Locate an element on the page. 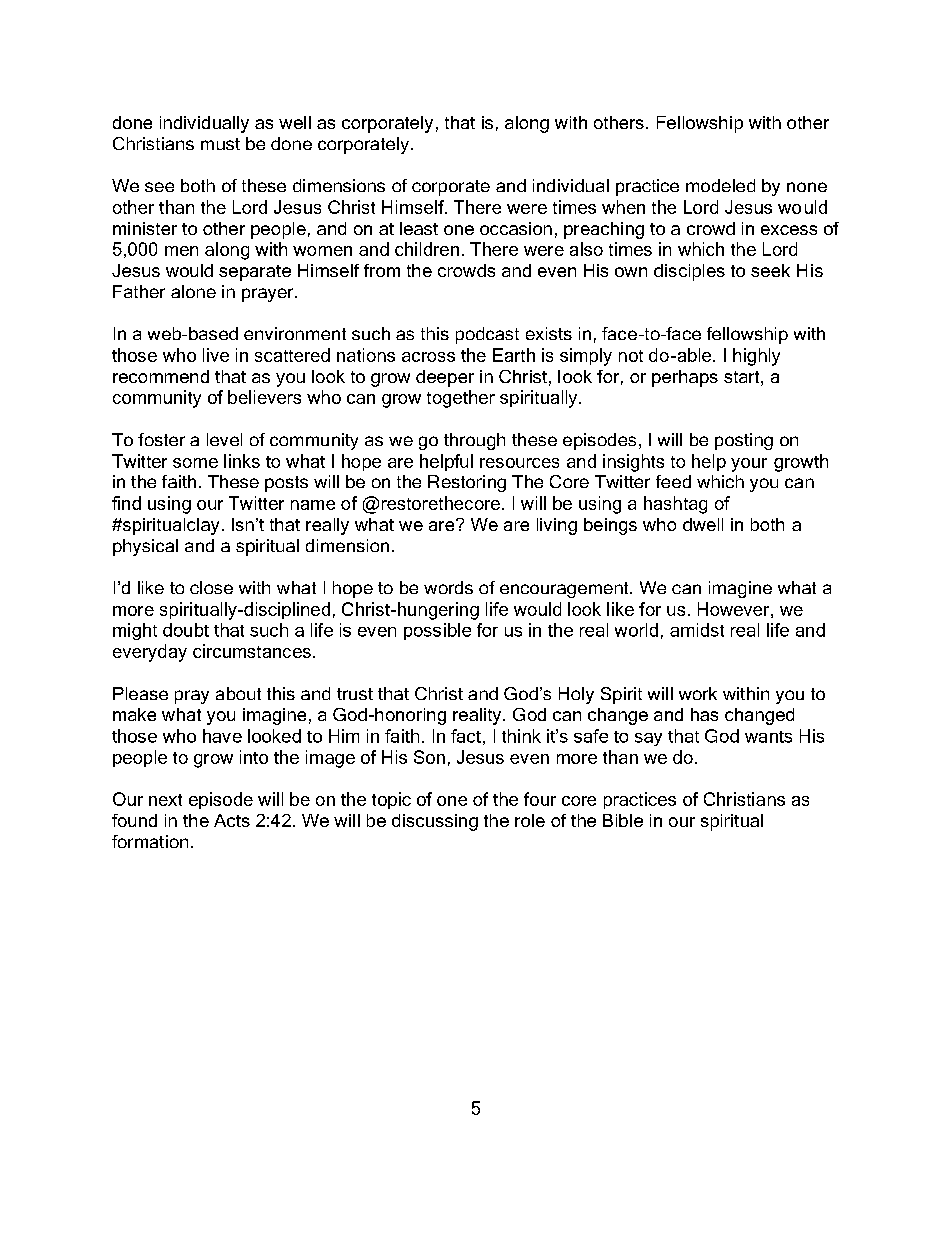 The width and height of the document is (952, 1233). highly is located at coordinates (756, 357).
